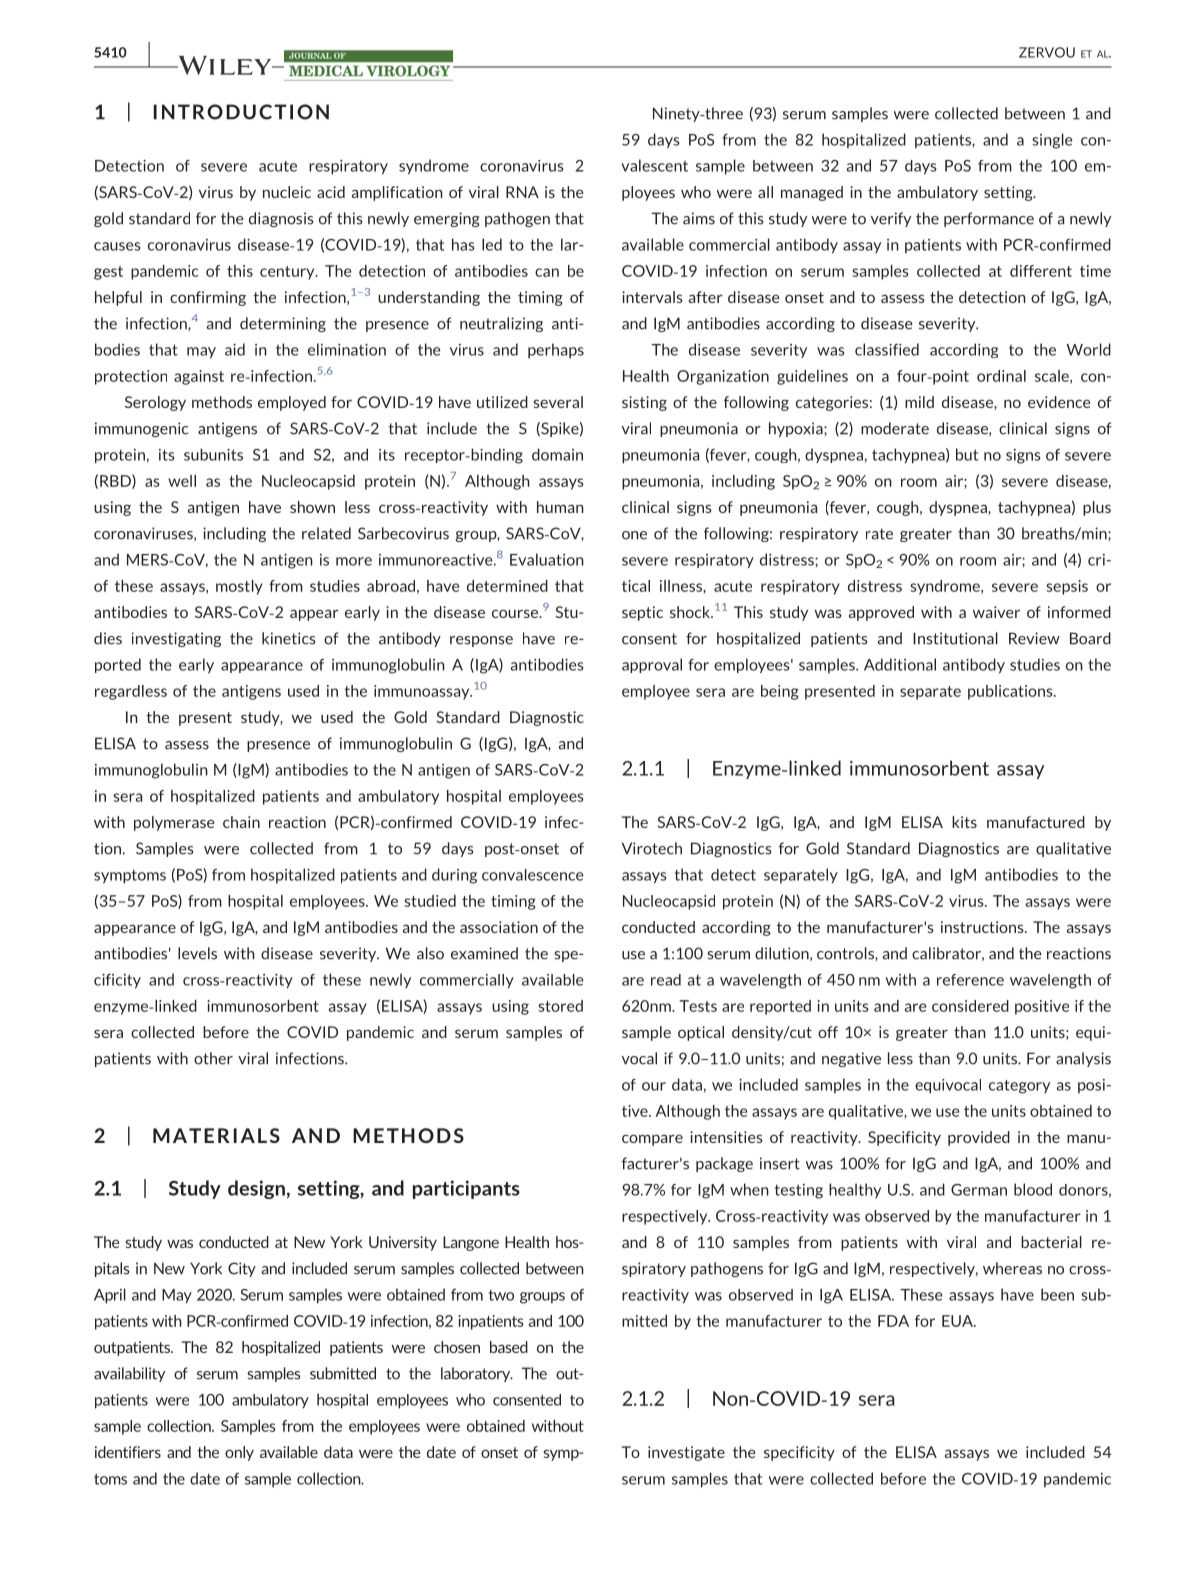 The width and height of the page is (1202, 1580). Describe the element at coordinates (287, 192) in the page. I see `nucleic` at that location.
